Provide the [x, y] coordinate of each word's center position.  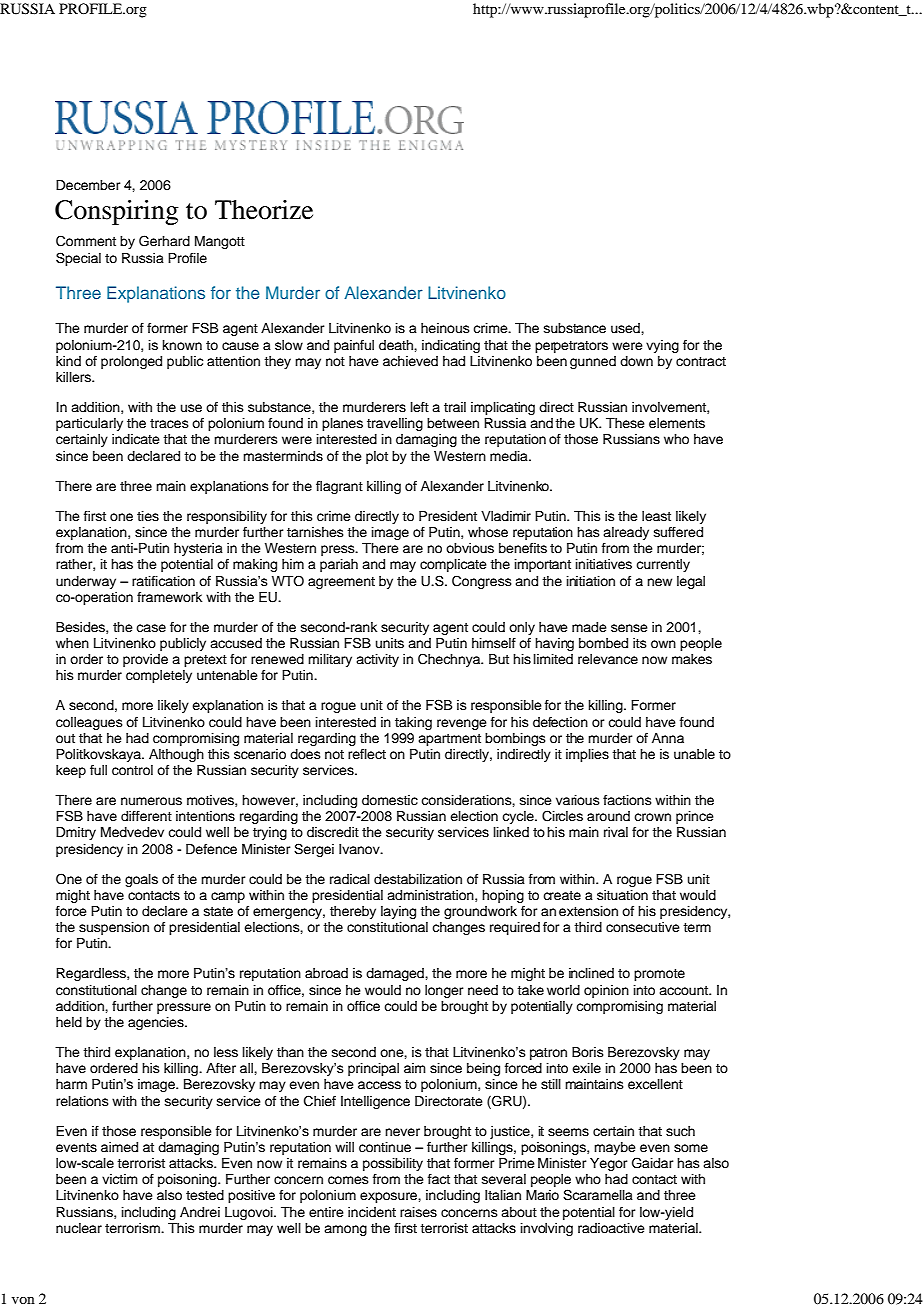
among [345, 1230]
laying [398, 912]
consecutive [643, 927]
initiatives [604, 564]
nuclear [79, 1228]
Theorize [264, 210]
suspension [114, 928]
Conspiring [117, 212]
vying [662, 346]
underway [86, 582]
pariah [339, 565]
